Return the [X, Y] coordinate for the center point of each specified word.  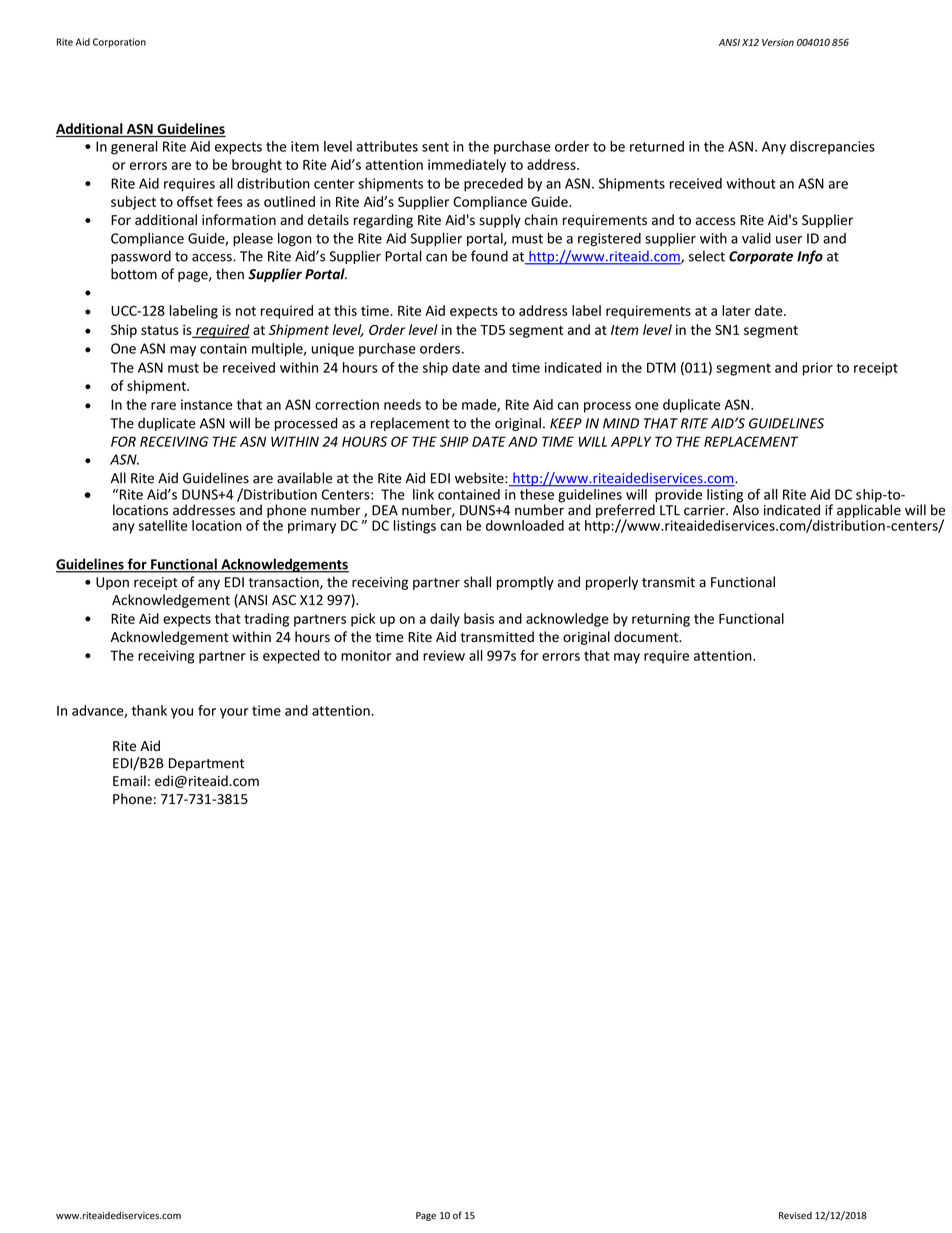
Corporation [119, 43]
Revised [795, 1215]
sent [435, 147]
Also [746, 509]
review [444, 655]
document [647, 637]
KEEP [566, 423]
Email [129, 780]
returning [661, 620]
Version [778, 42]
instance [206, 404]
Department [207, 764]
